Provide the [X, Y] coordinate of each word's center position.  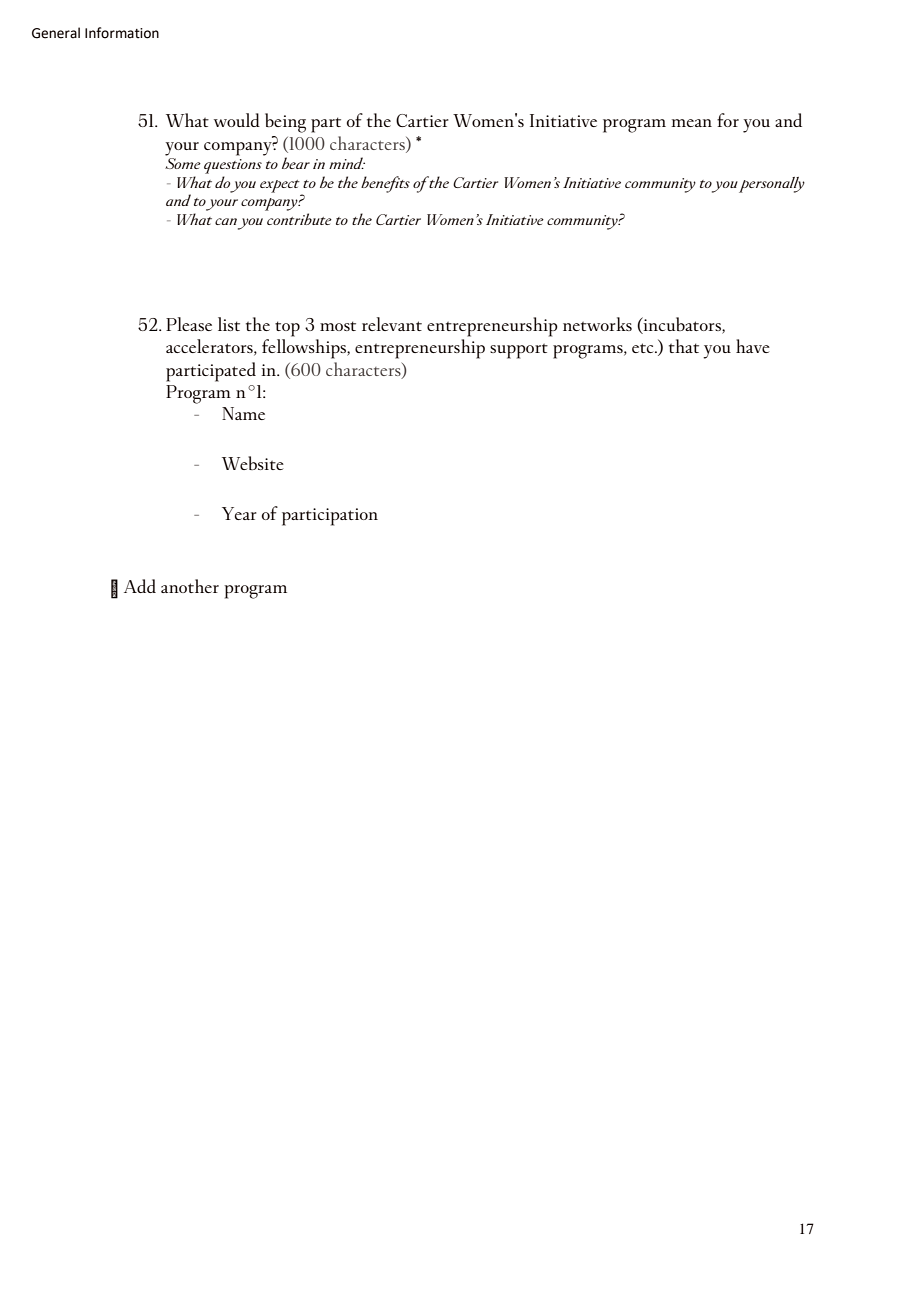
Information [122, 33]
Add [140, 586]
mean [691, 123]
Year [239, 513]
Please [189, 324]
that [684, 346]
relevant [392, 324]
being [285, 123]
